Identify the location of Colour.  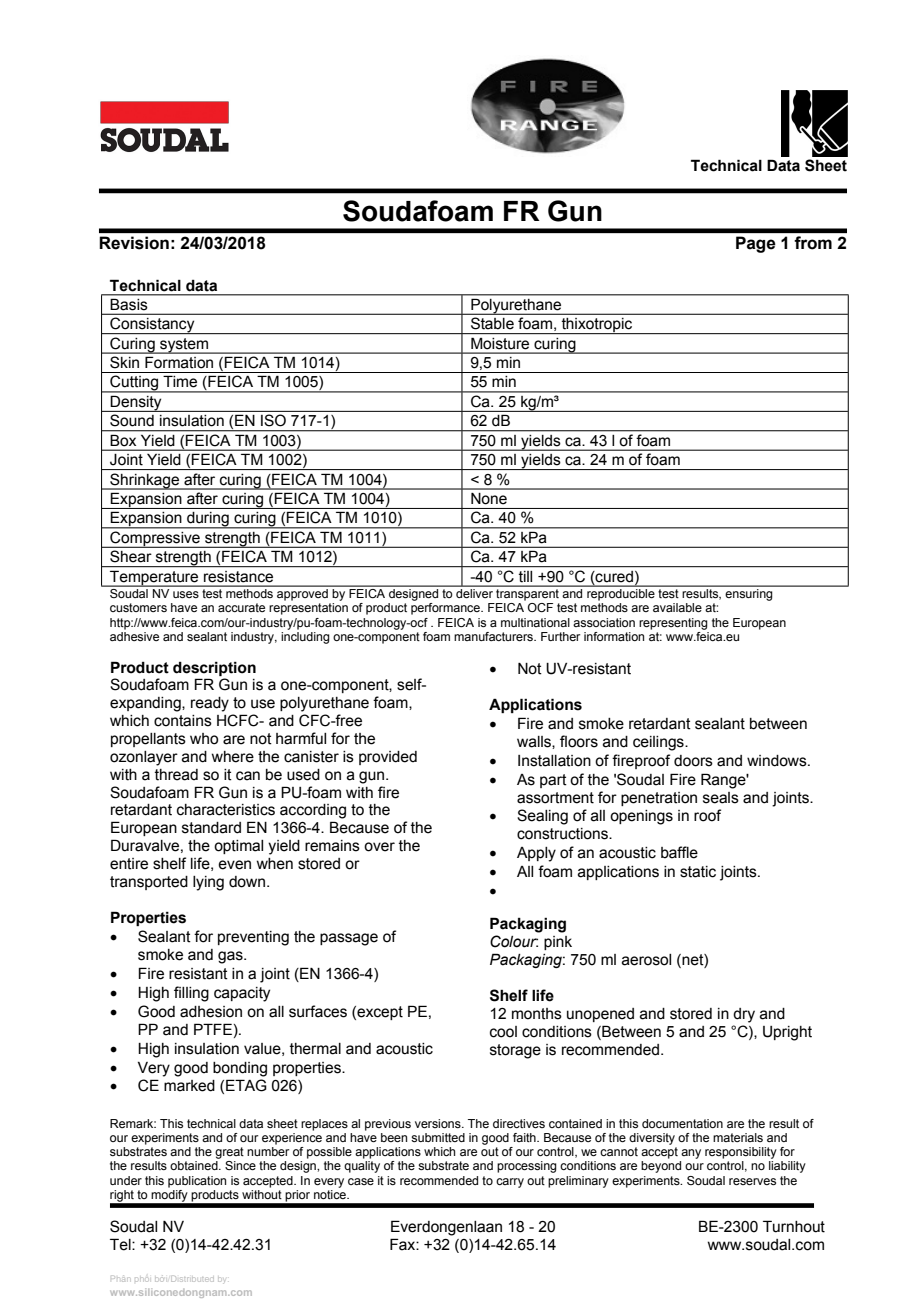
(514, 941).
